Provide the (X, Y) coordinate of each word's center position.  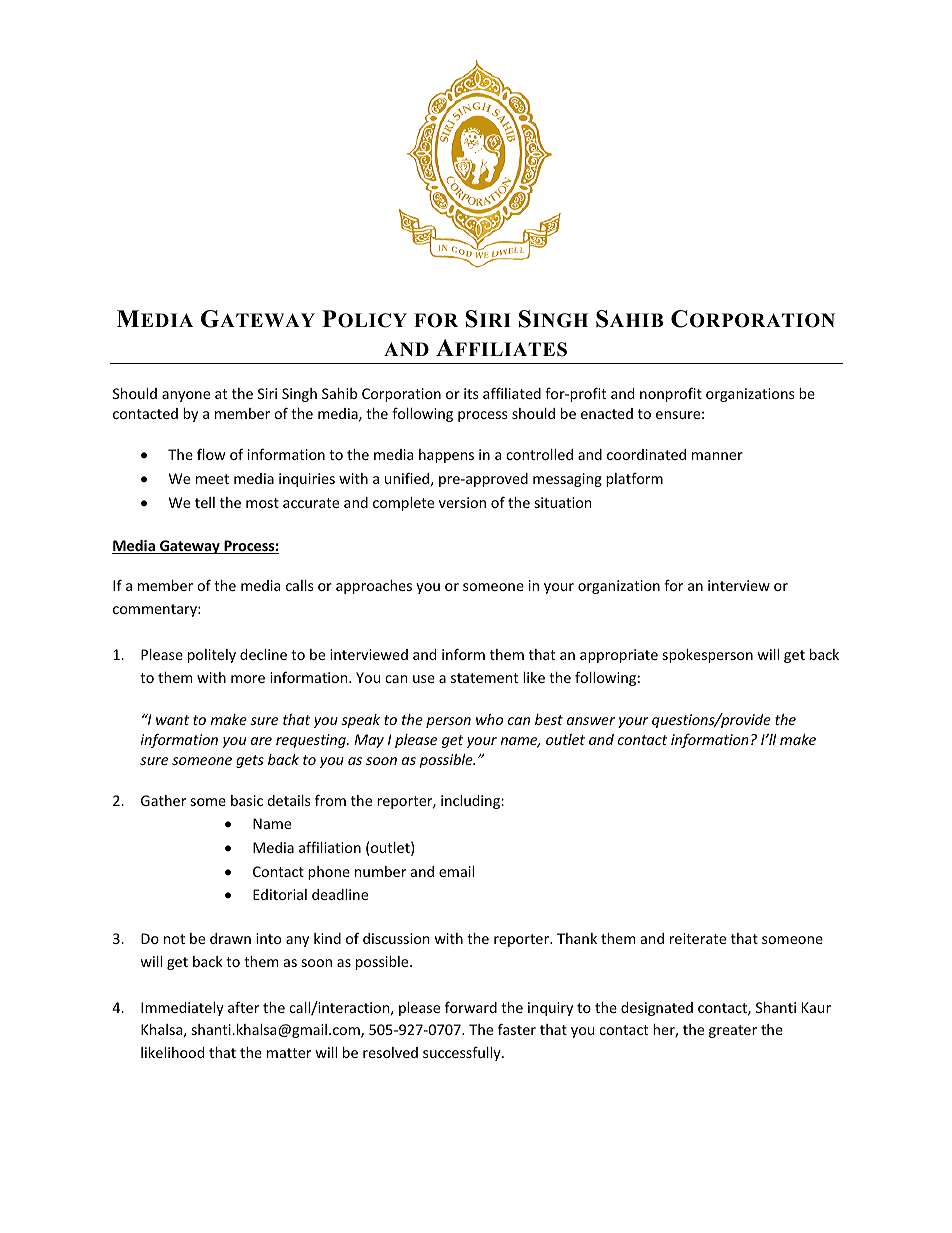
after (243, 1007)
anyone (186, 396)
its (471, 393)
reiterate (698, 938)
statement (484, 678)
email (456, 871)
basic (247, 800)
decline (263, 654)
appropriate (619, 656)
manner (717, 456)
